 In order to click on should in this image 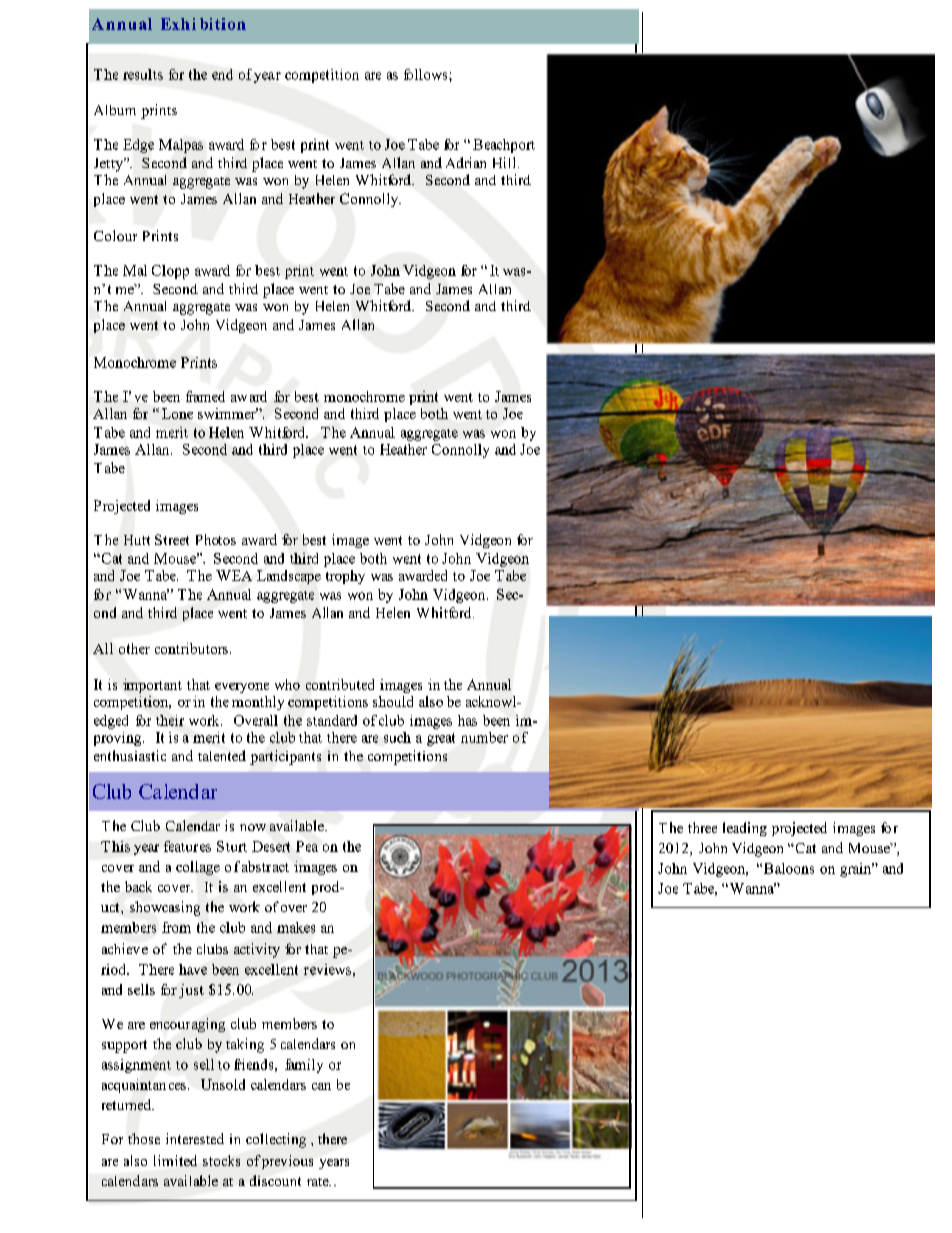, I will do `click(393, 701)`.
